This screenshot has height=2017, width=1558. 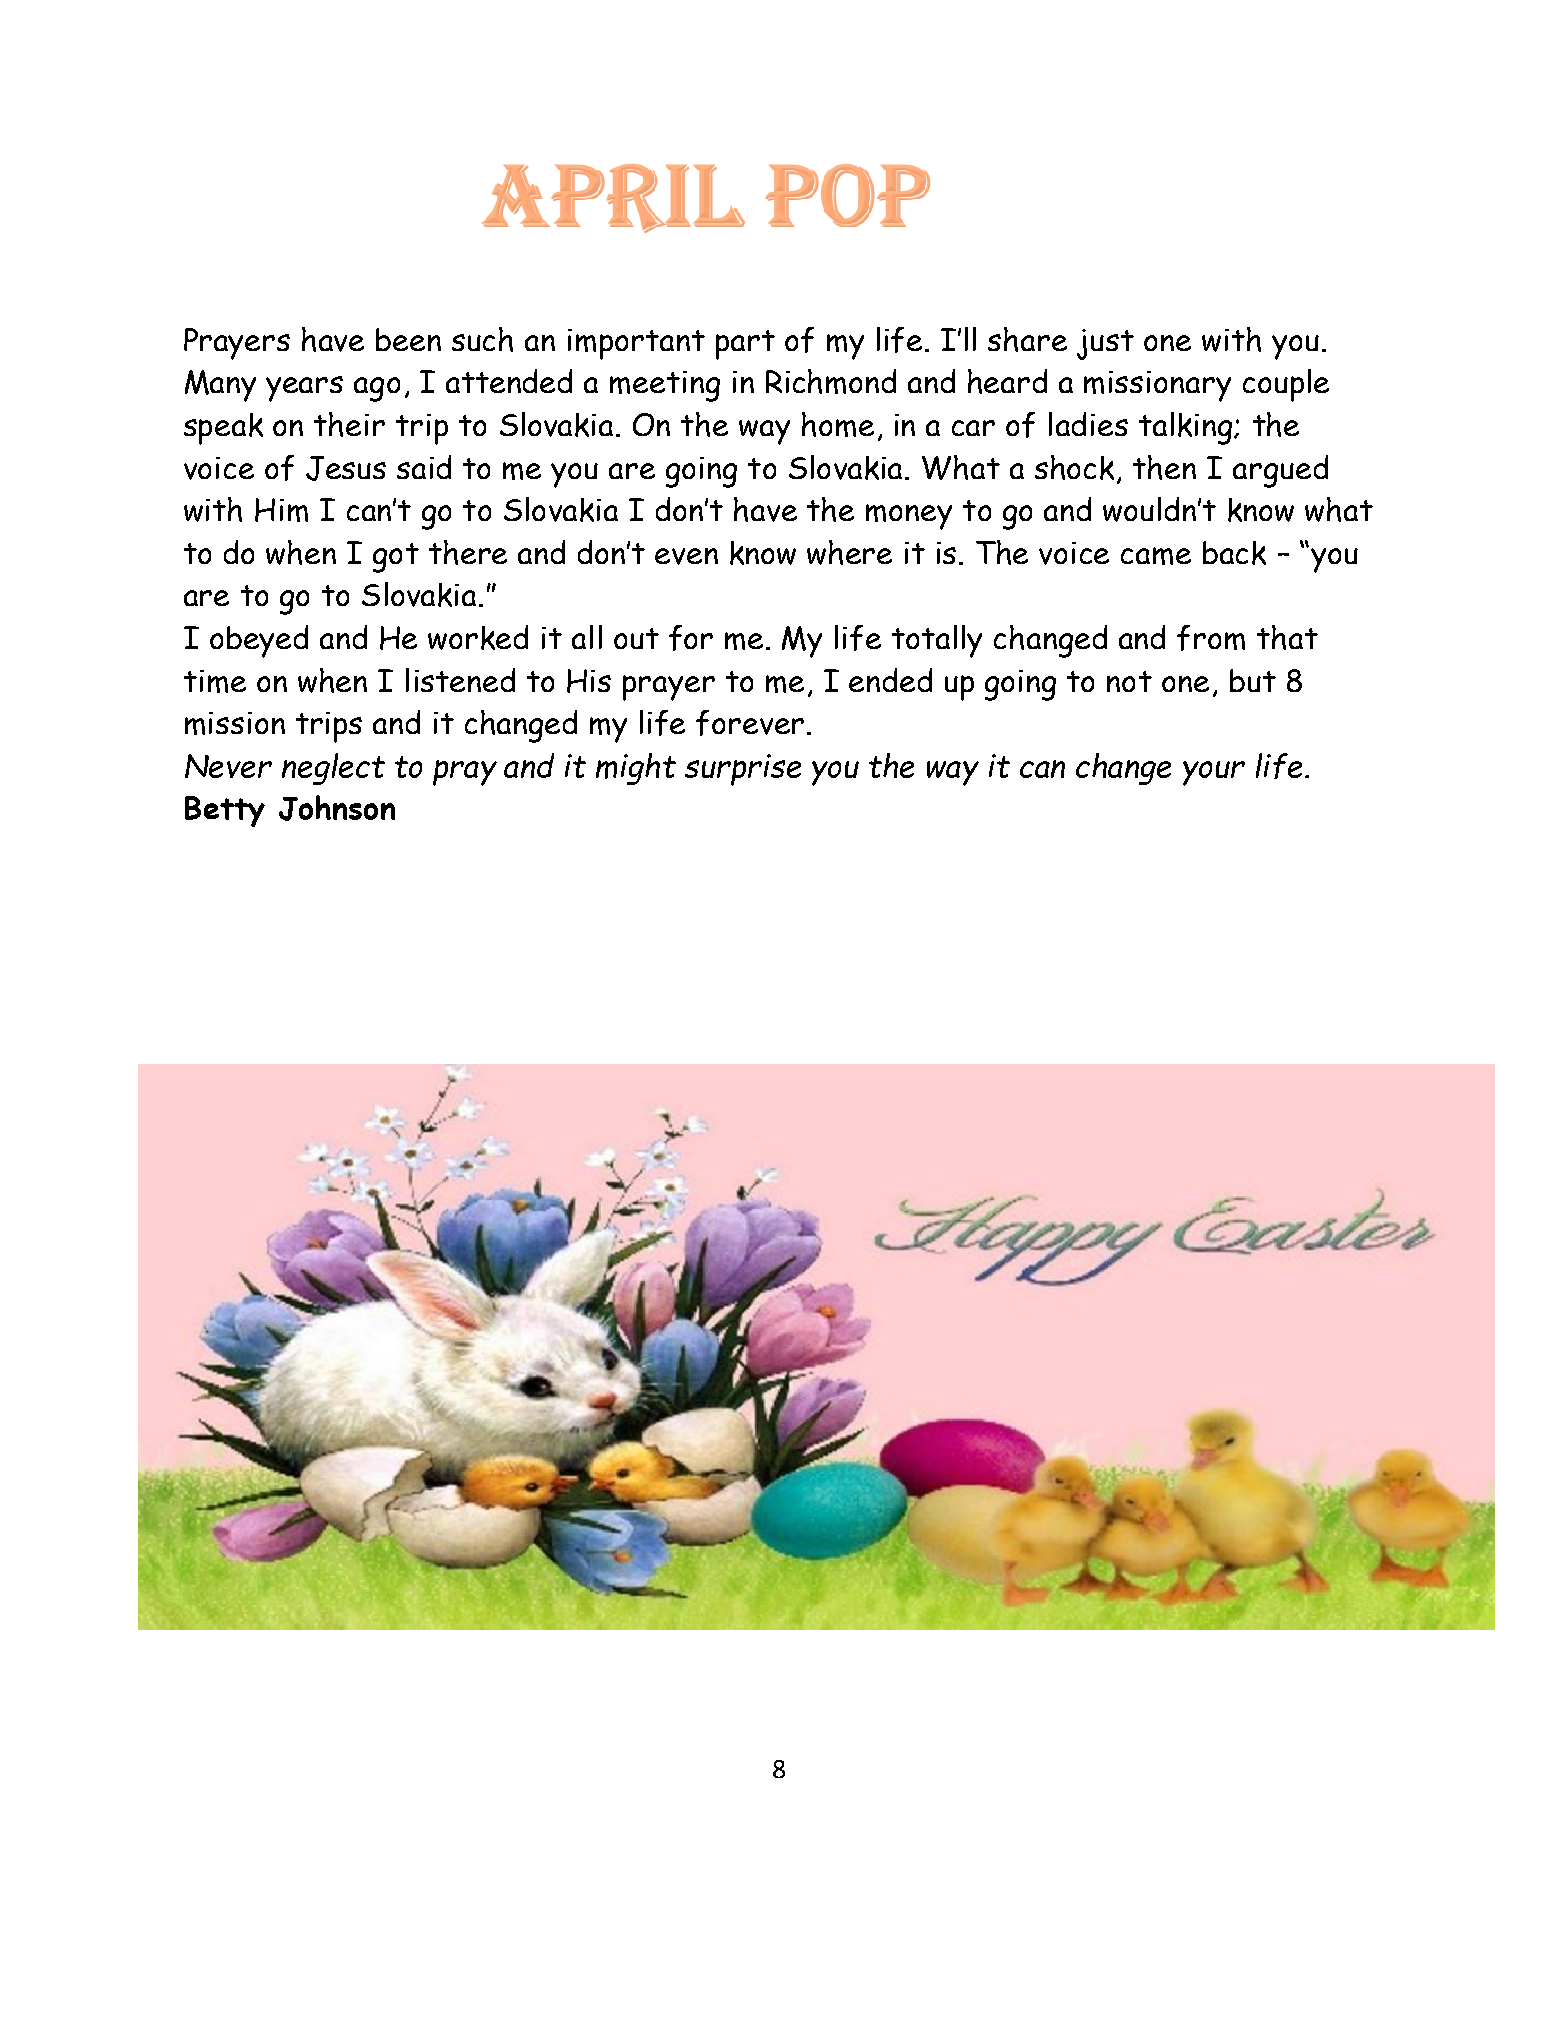 I want to click on Johnson, so click(x=337, y=808).
